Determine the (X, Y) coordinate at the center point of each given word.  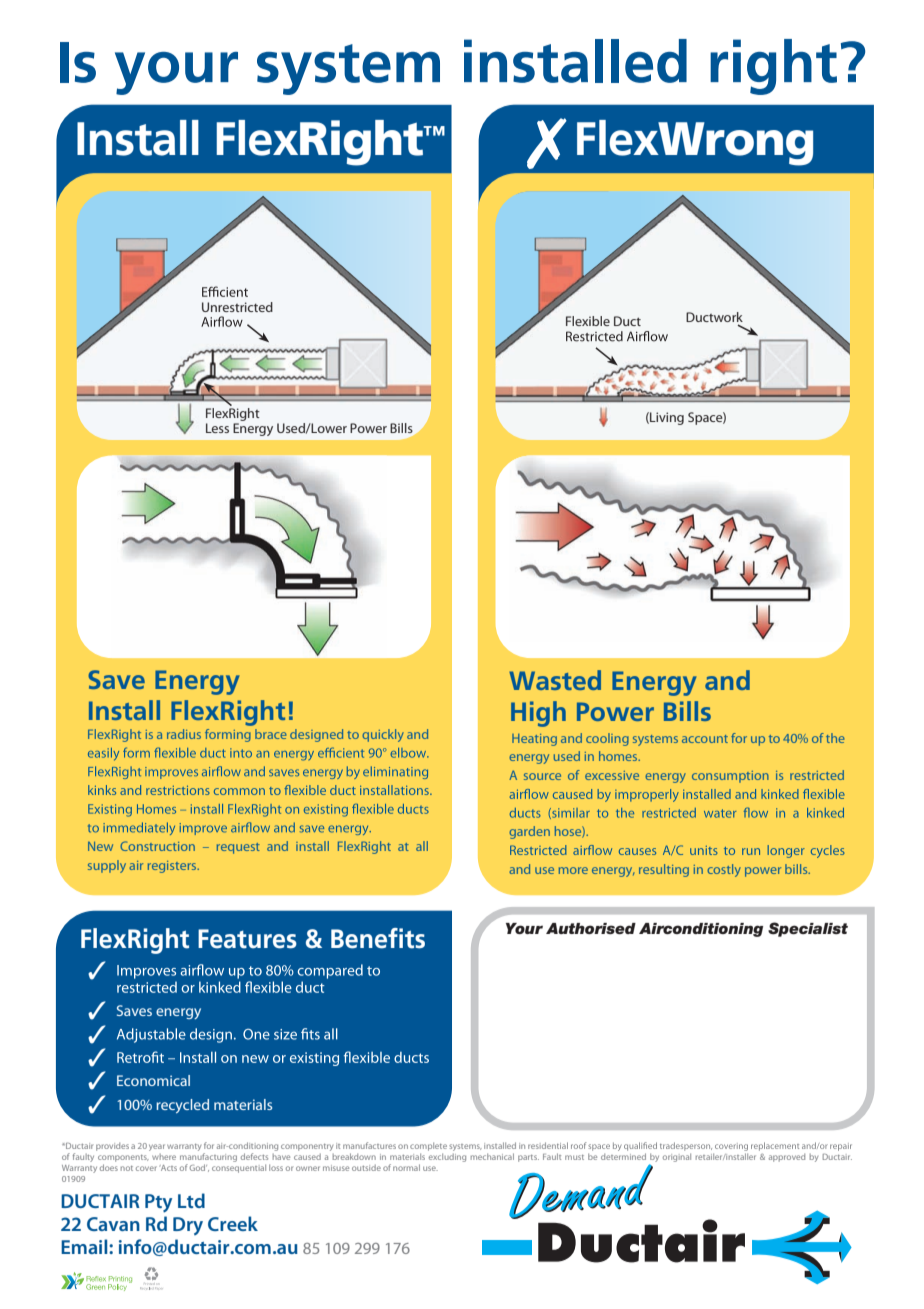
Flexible (588, 321)
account (705, 739)
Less (217, 428)
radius (184, 734)
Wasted (555, 680)
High (538, 714)
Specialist (808, 929)
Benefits (378, 938)
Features (247, 939)
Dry (188, 1226)
